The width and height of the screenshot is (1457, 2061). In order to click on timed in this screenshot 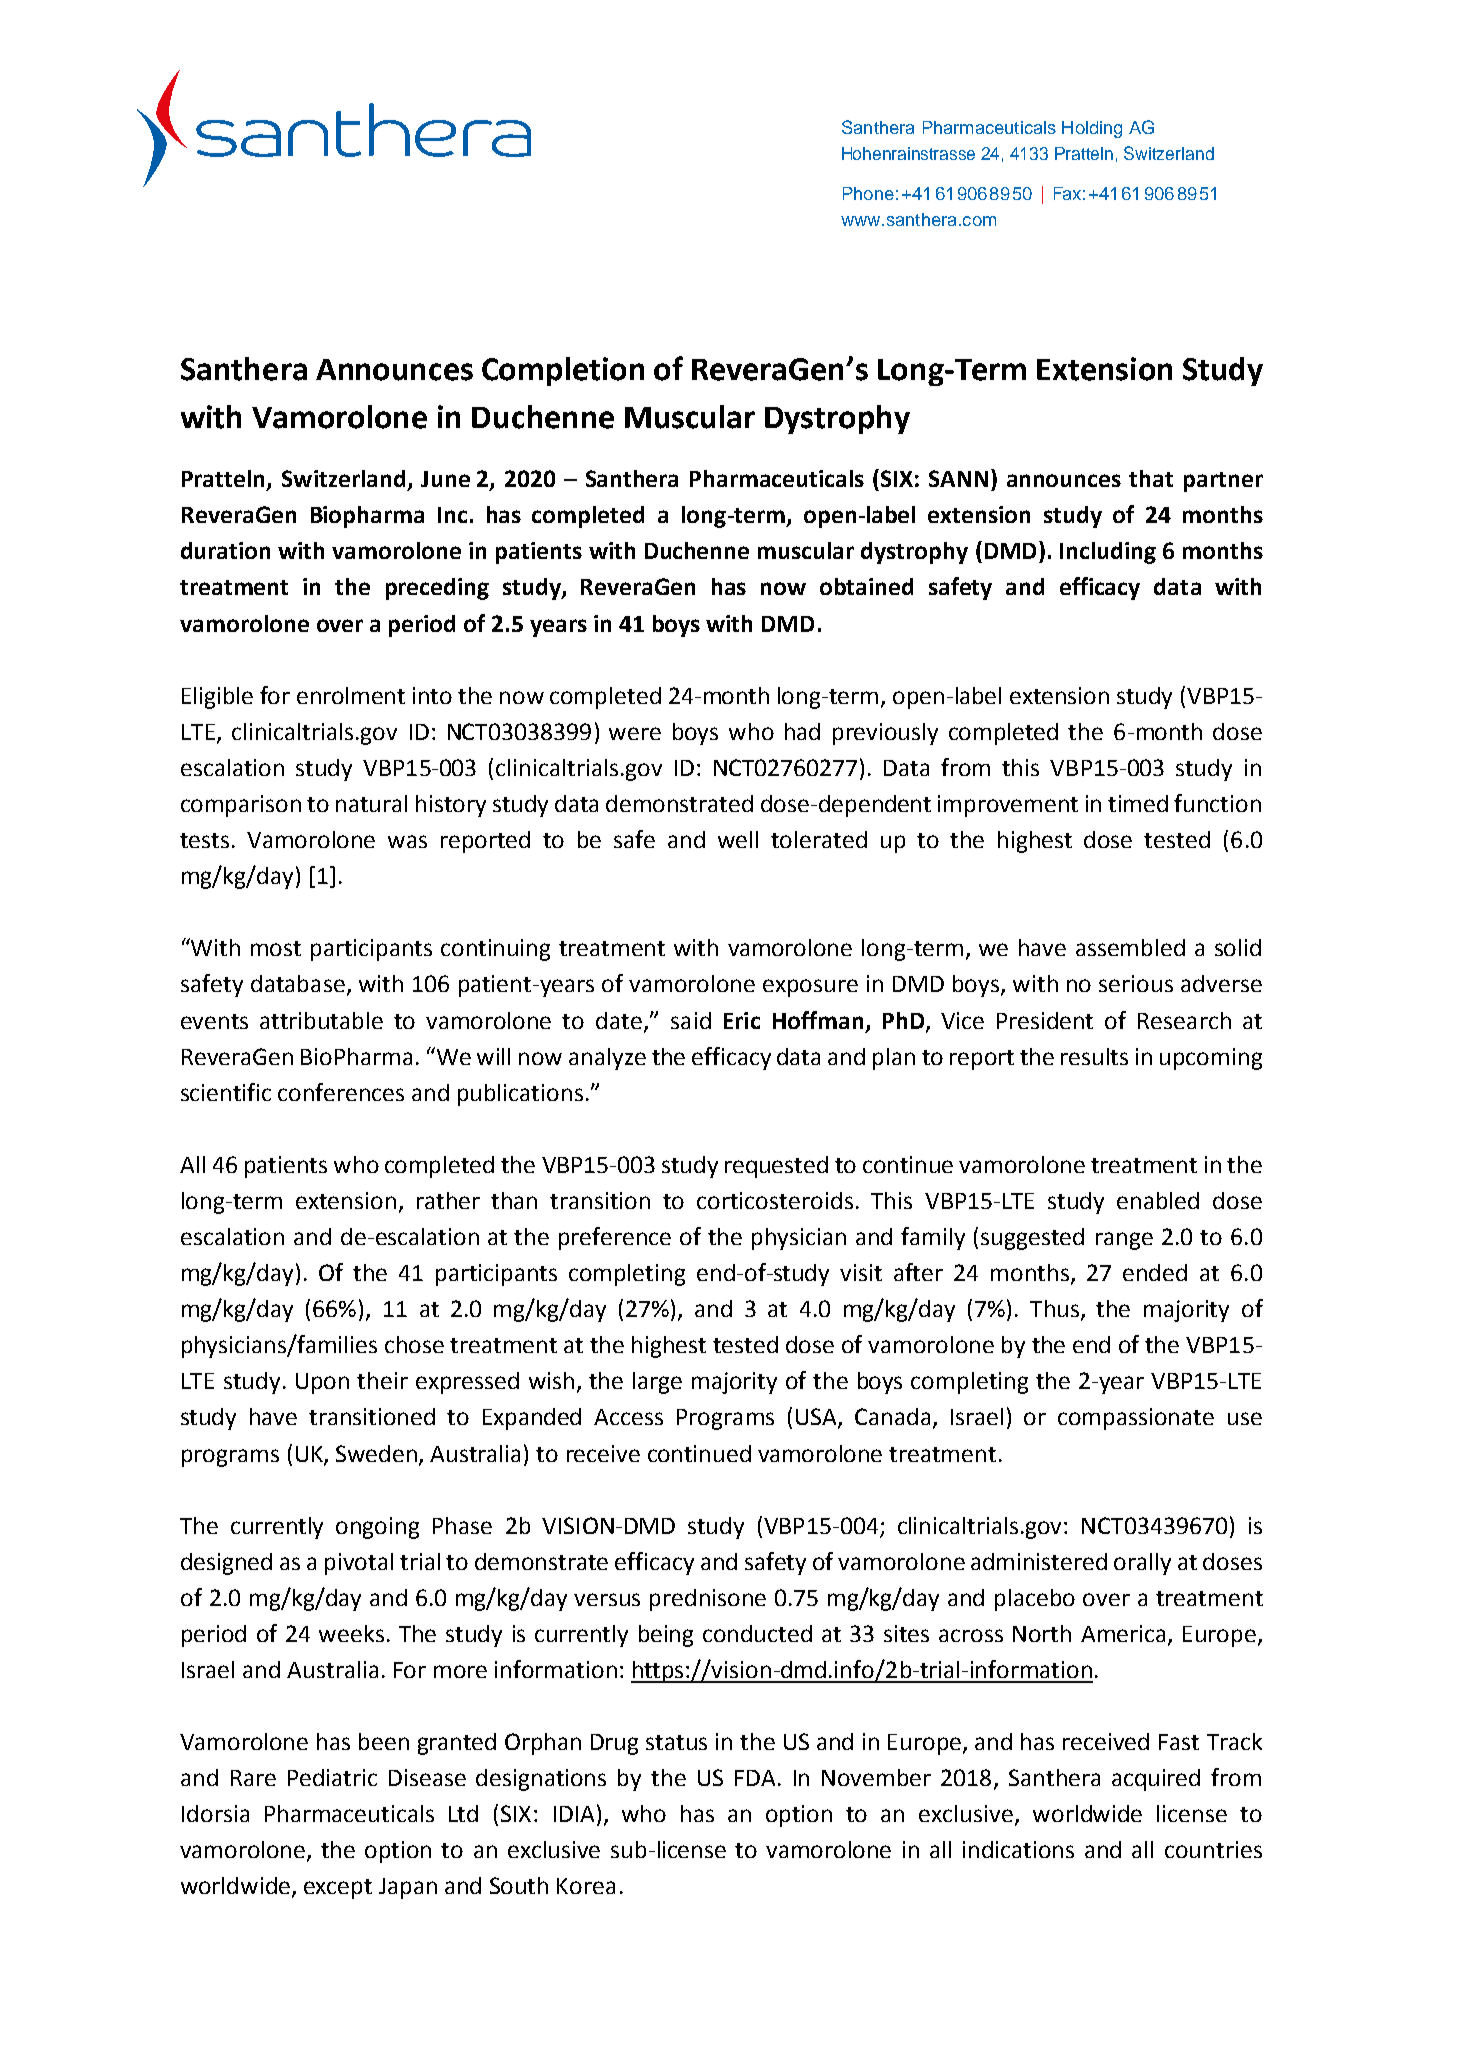, I will do `click(1138, 803)`.
